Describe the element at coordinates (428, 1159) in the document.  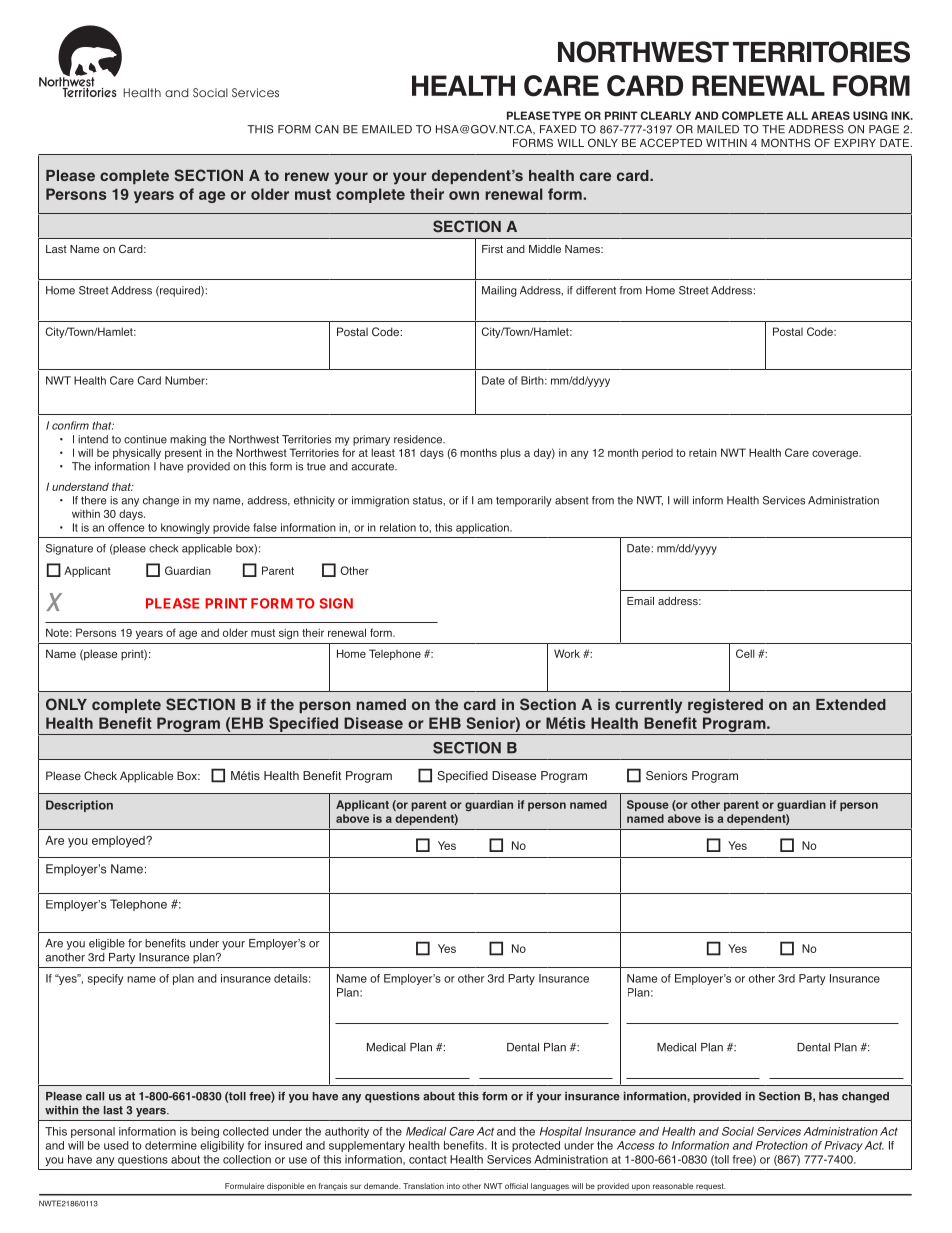
I see `contact` at that location.
